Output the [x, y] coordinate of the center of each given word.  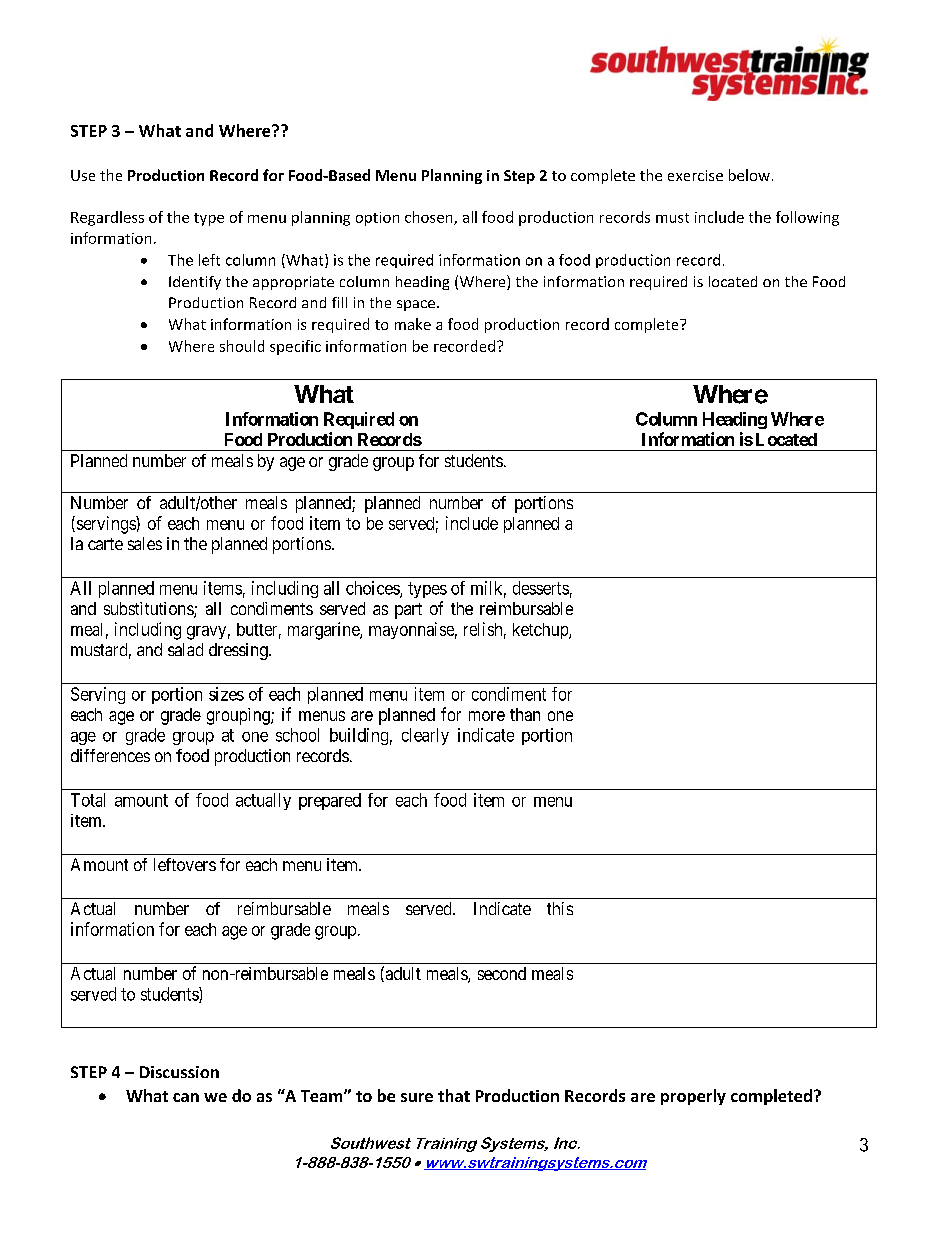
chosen [430, 218]
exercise [695, 175]
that [454, 1095]
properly [693, 1097]
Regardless [107, 218]
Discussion [179, 1072]
